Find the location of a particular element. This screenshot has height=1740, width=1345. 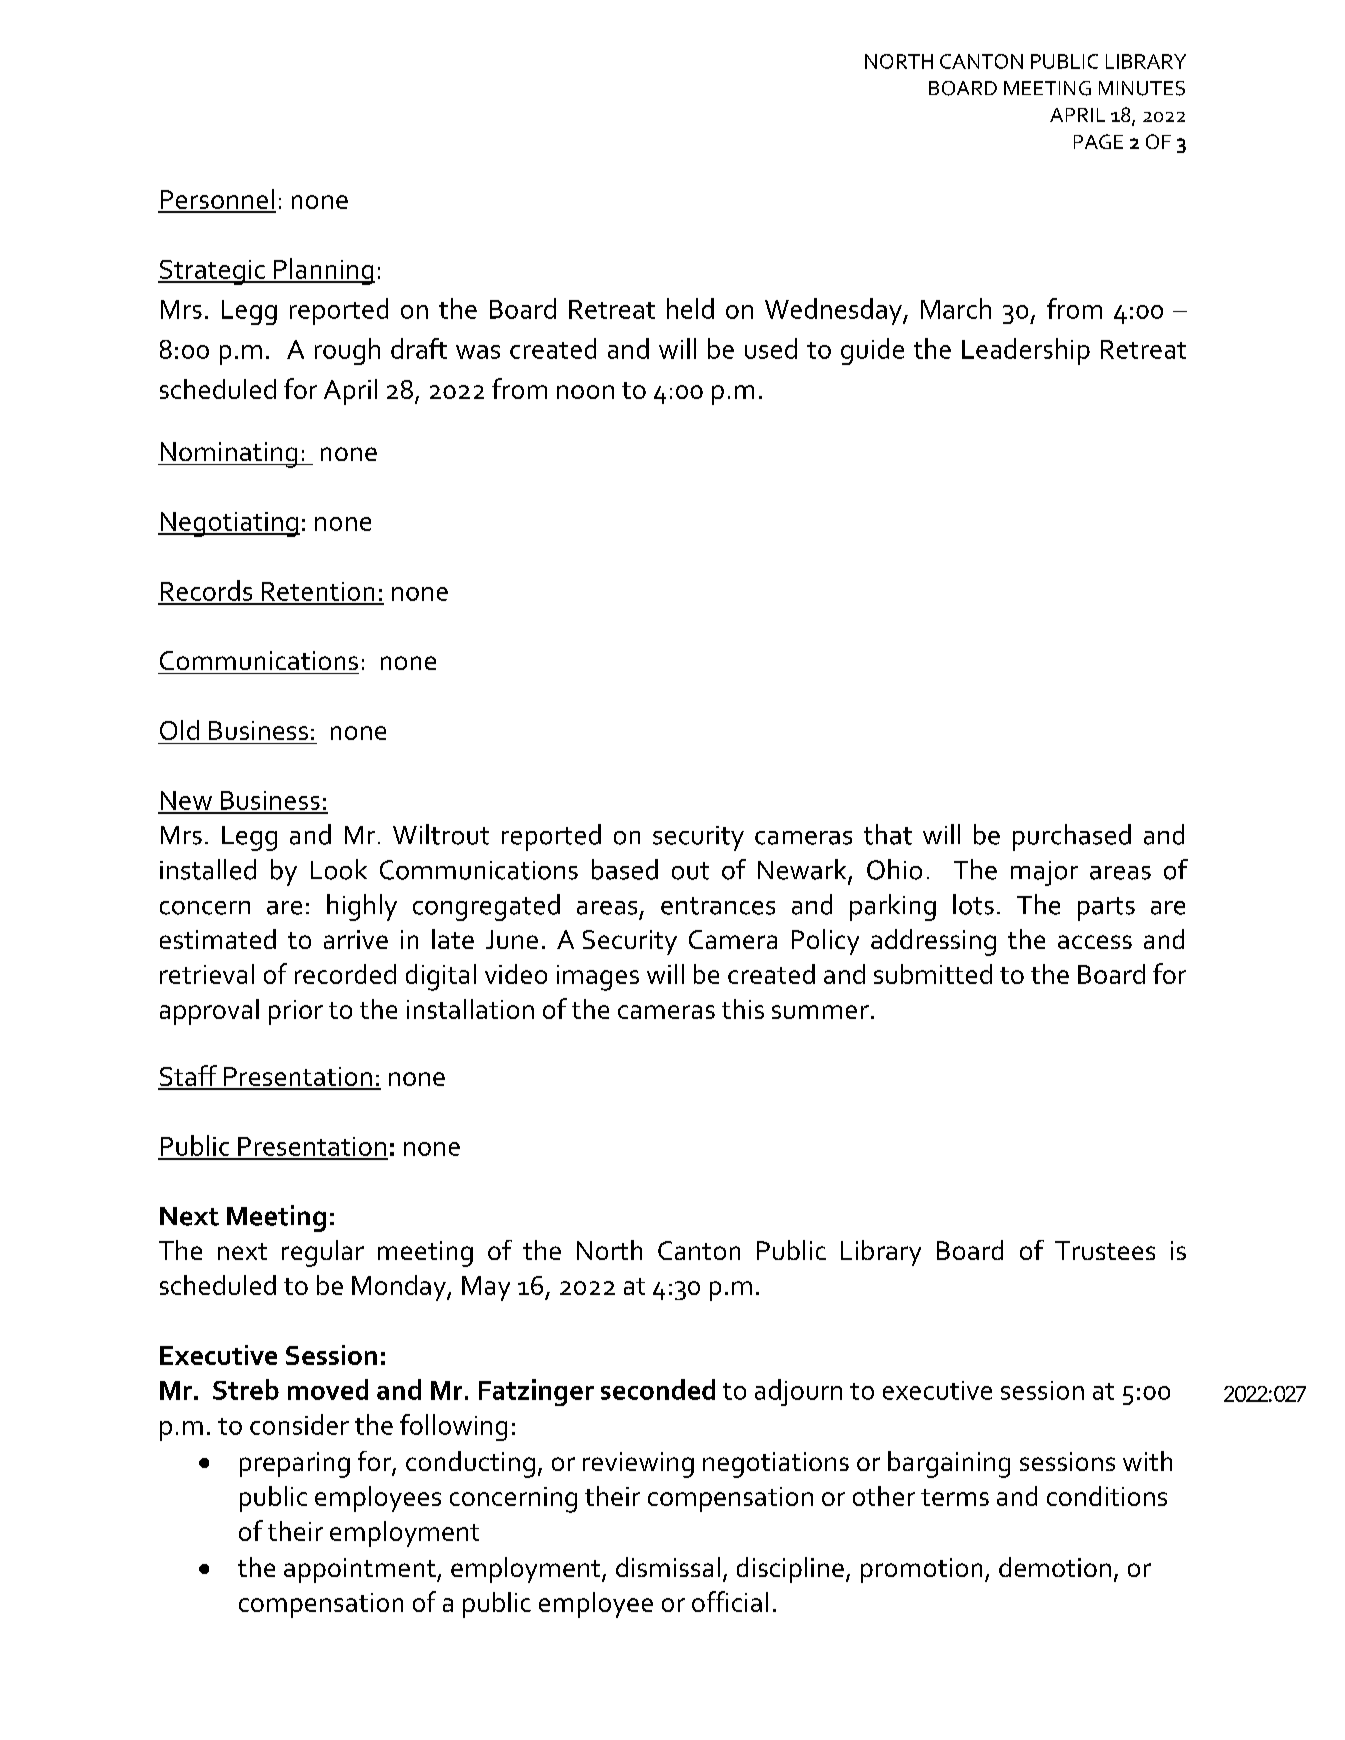

based is located at coordinates (625, 869).
